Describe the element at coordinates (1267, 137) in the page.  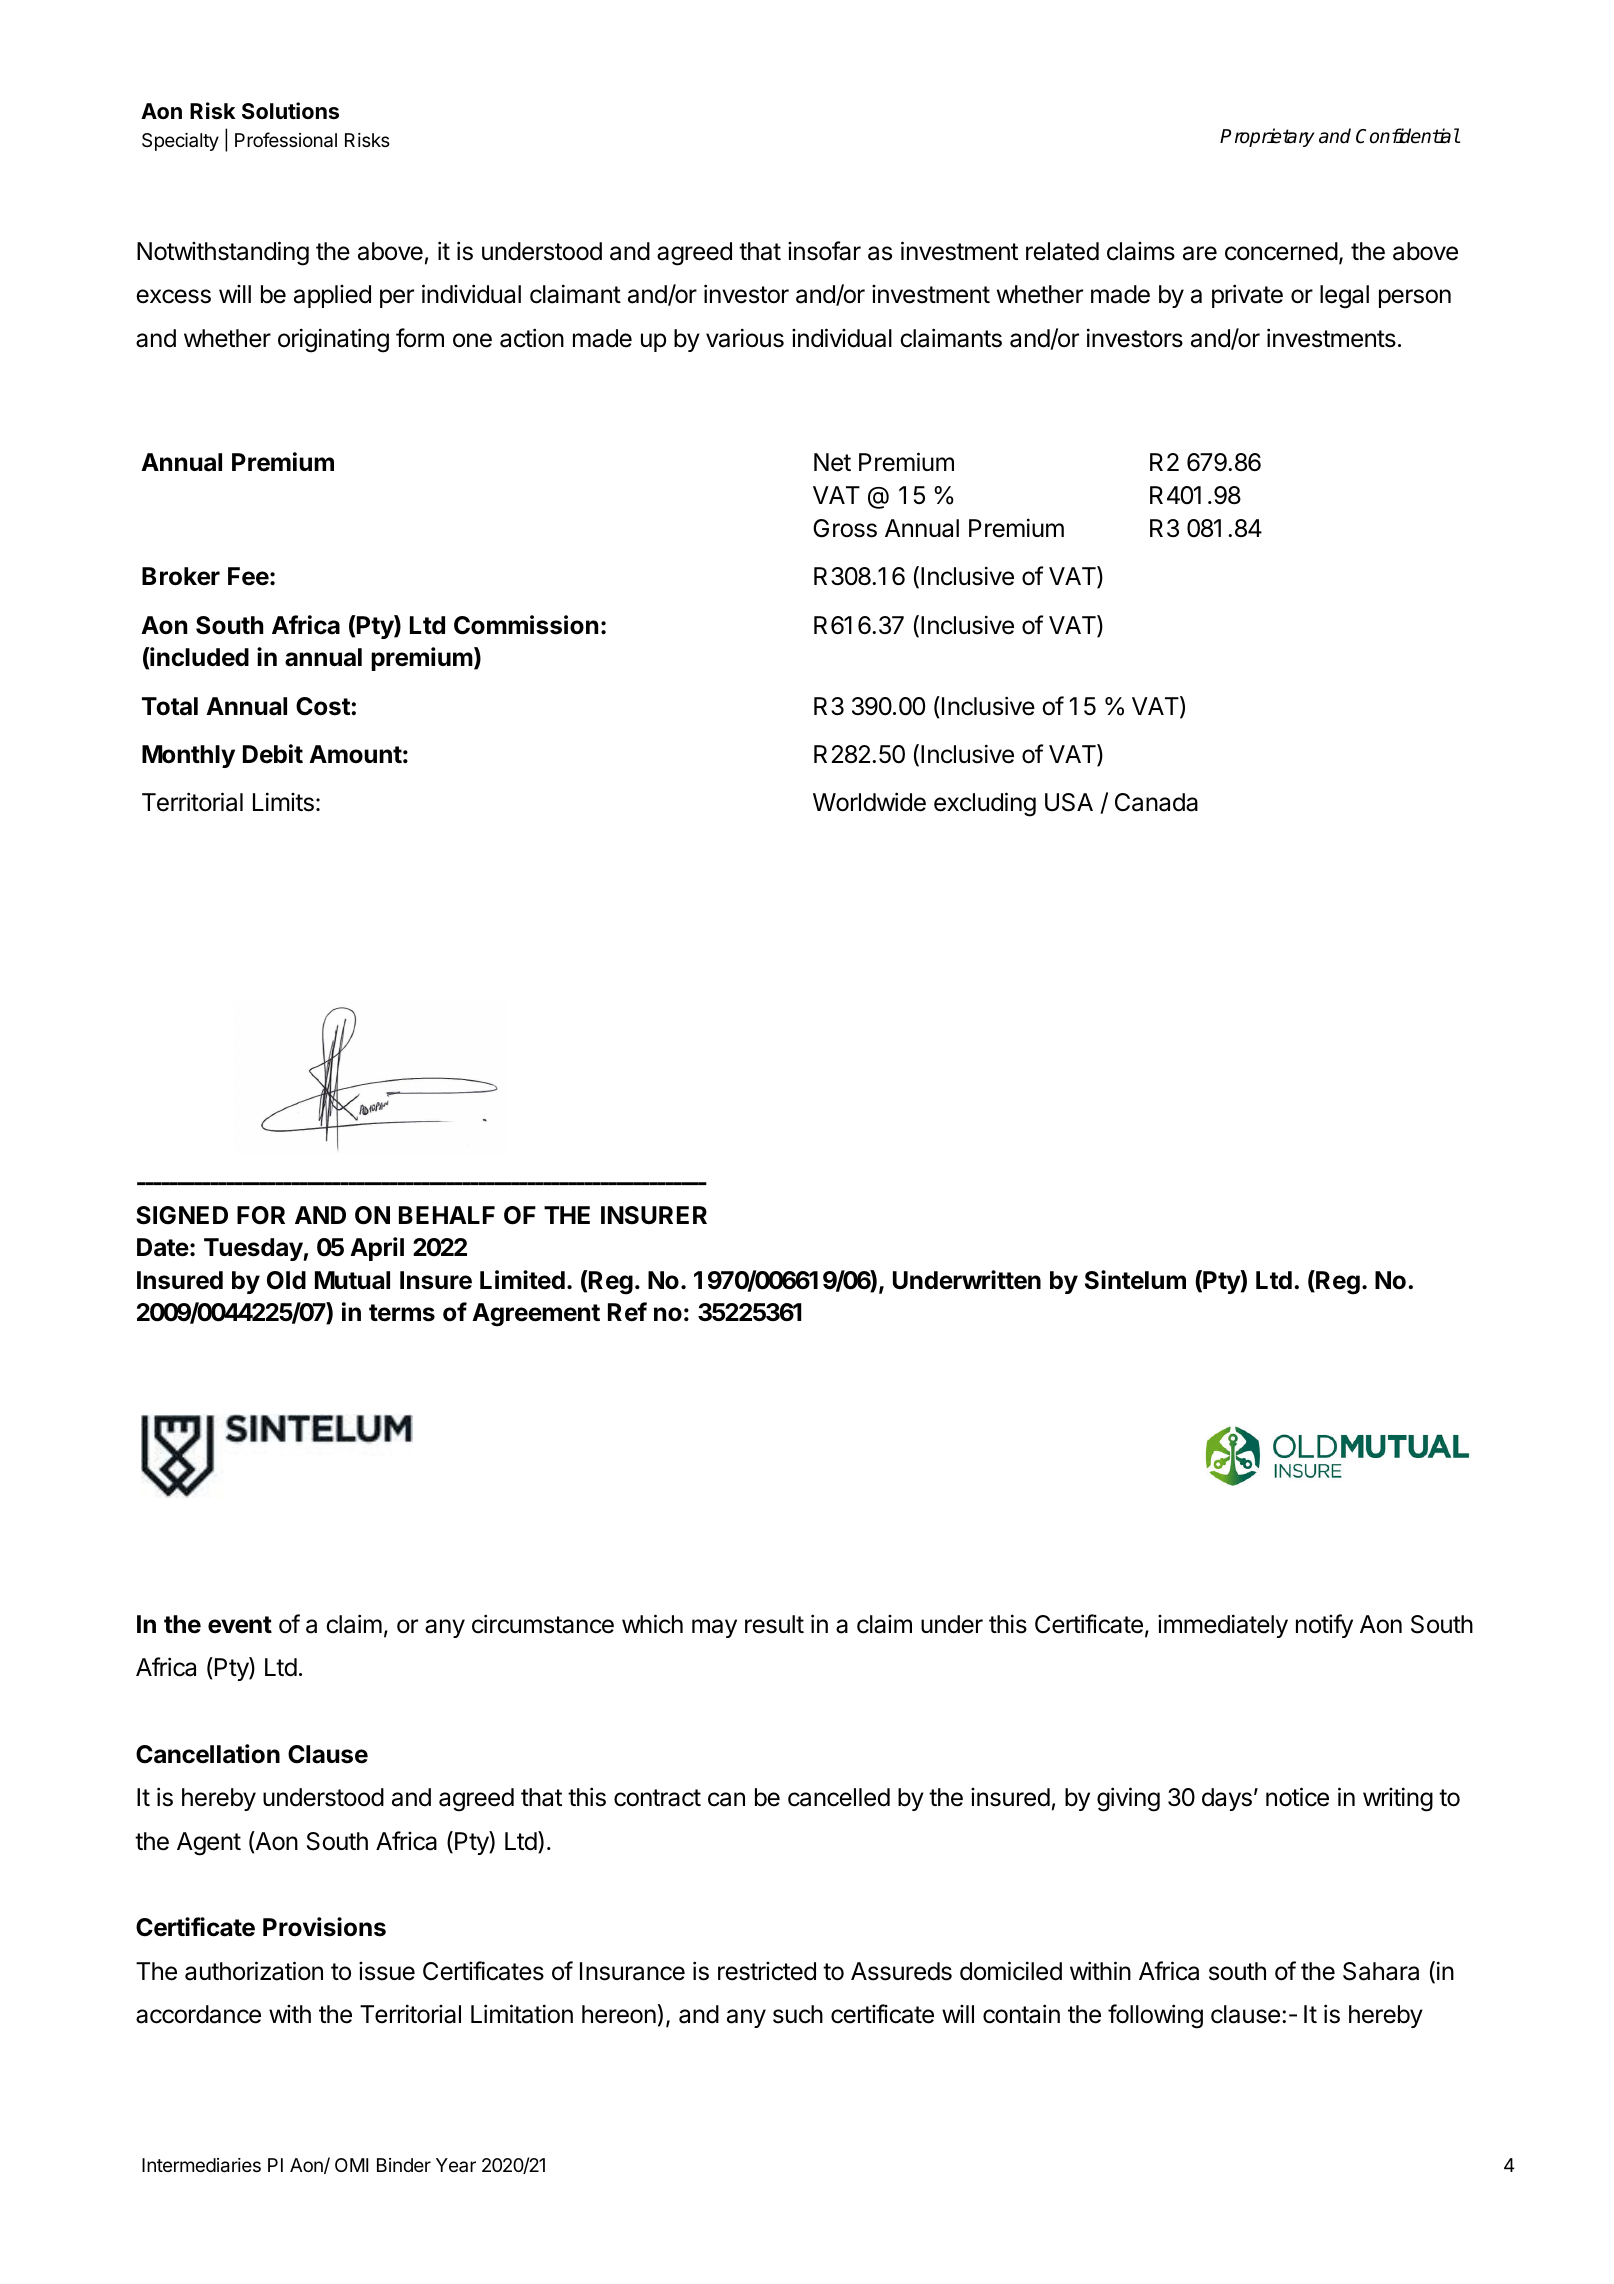
I see `Proprietary` at that location.
